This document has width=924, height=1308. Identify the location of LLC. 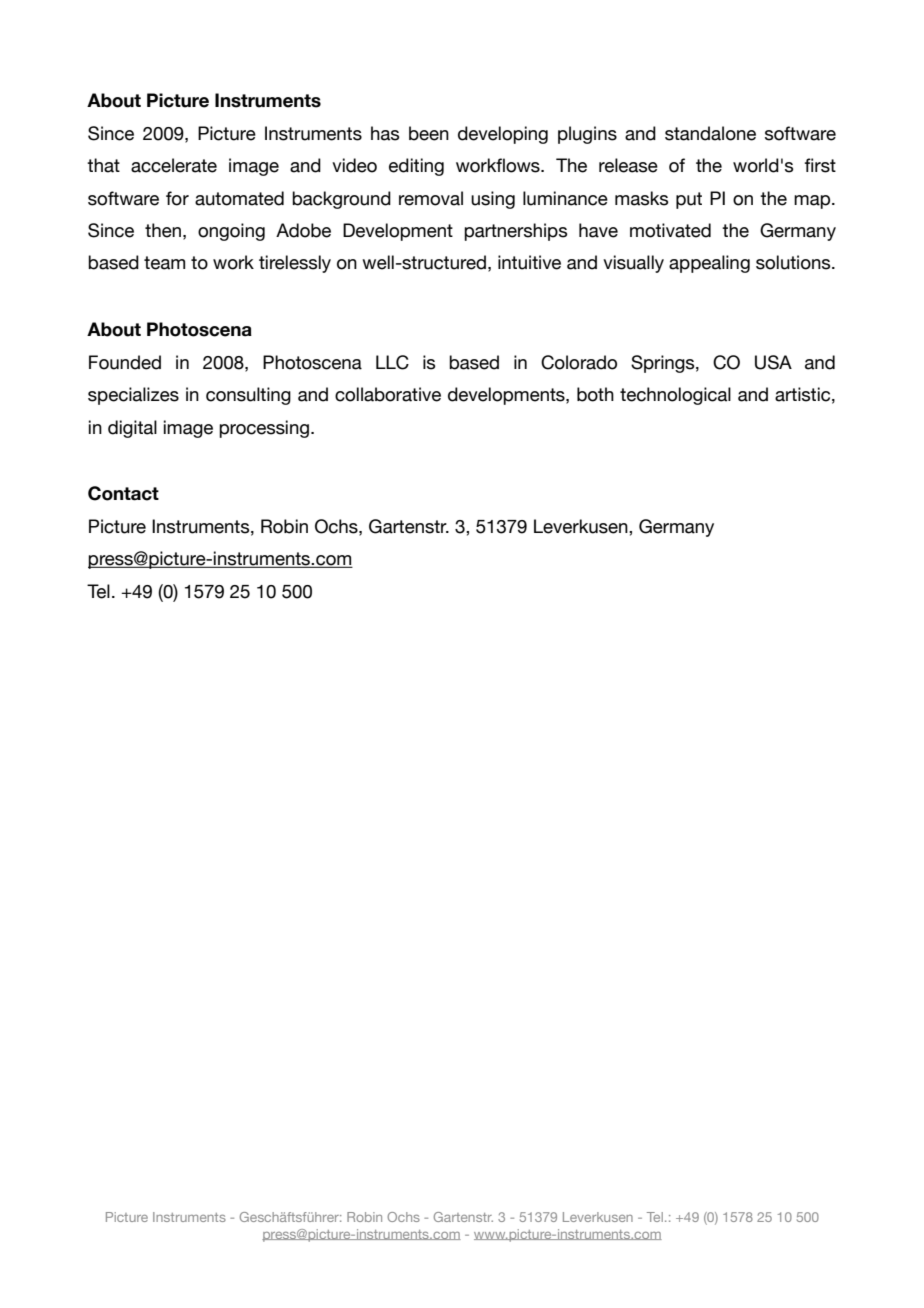
(392, 362).
